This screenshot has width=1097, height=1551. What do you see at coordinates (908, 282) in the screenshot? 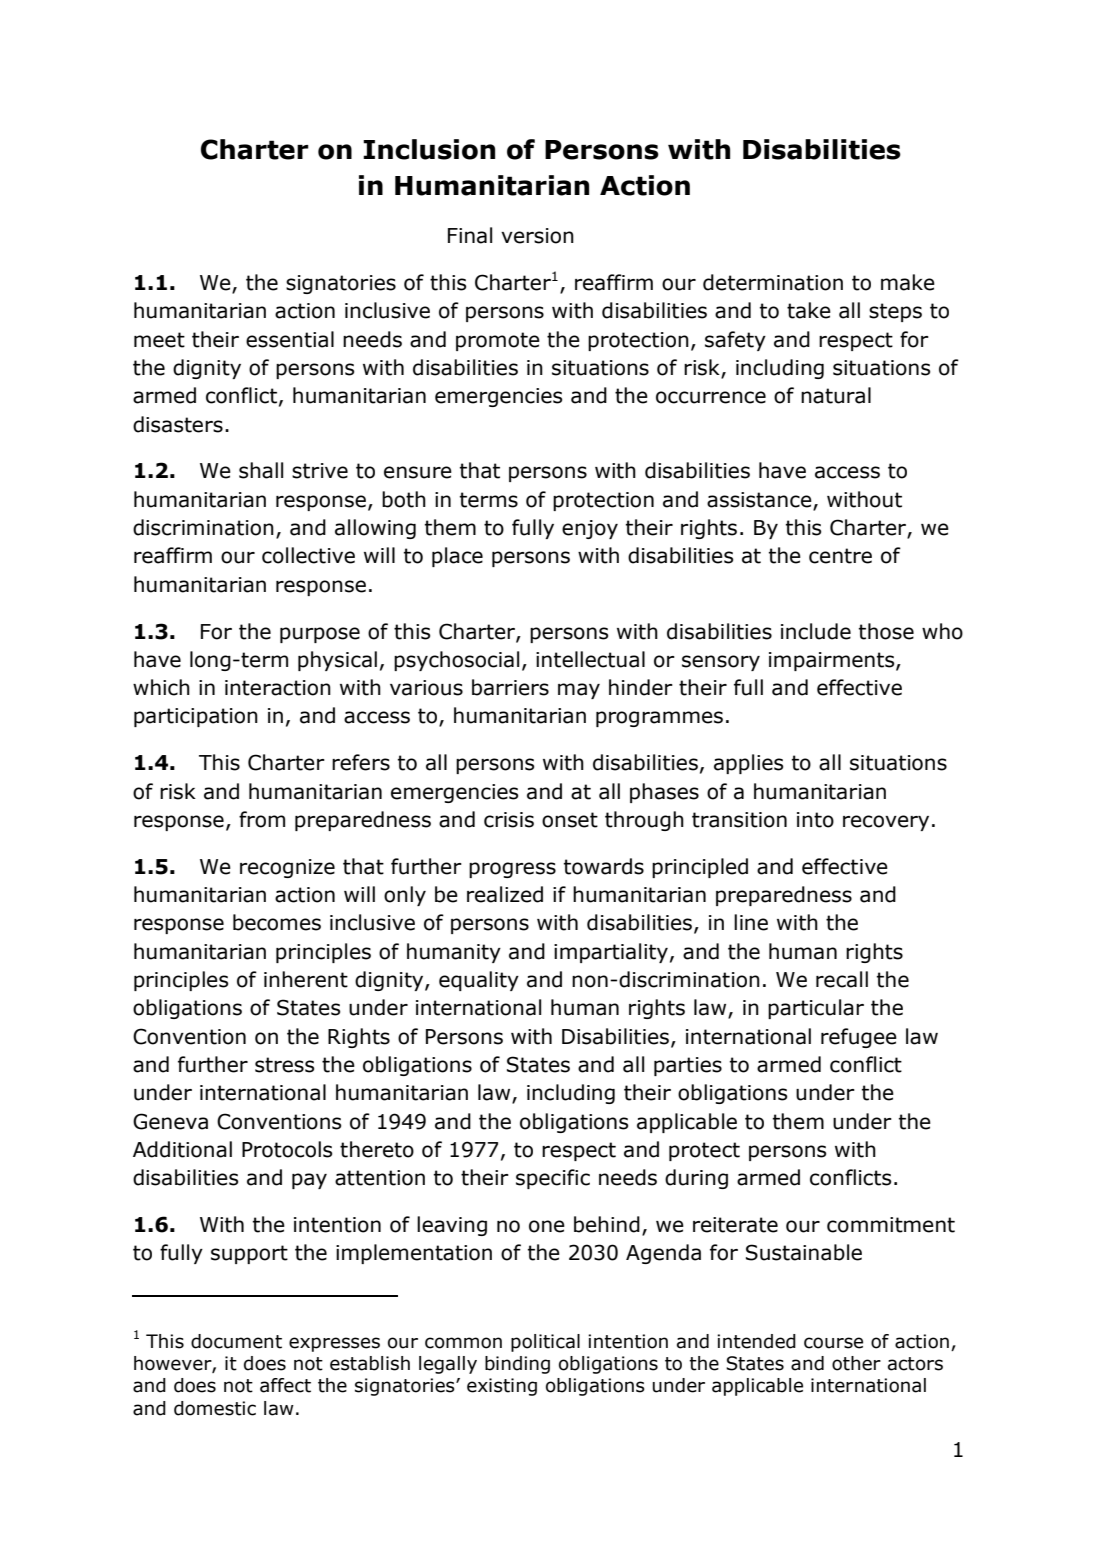
I see `make` at bounding box center [908, 282].
